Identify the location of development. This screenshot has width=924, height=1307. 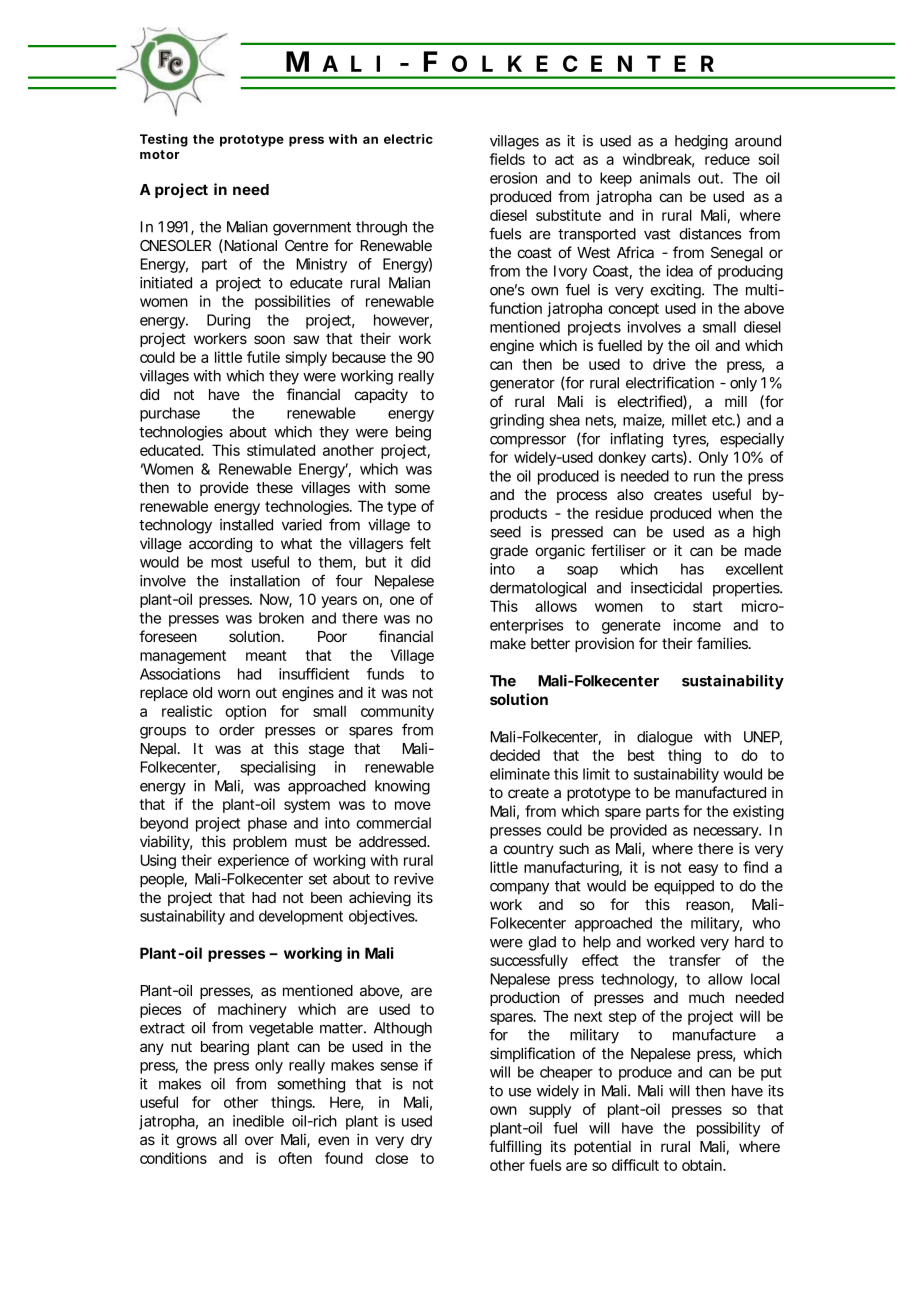
(301, 917).
